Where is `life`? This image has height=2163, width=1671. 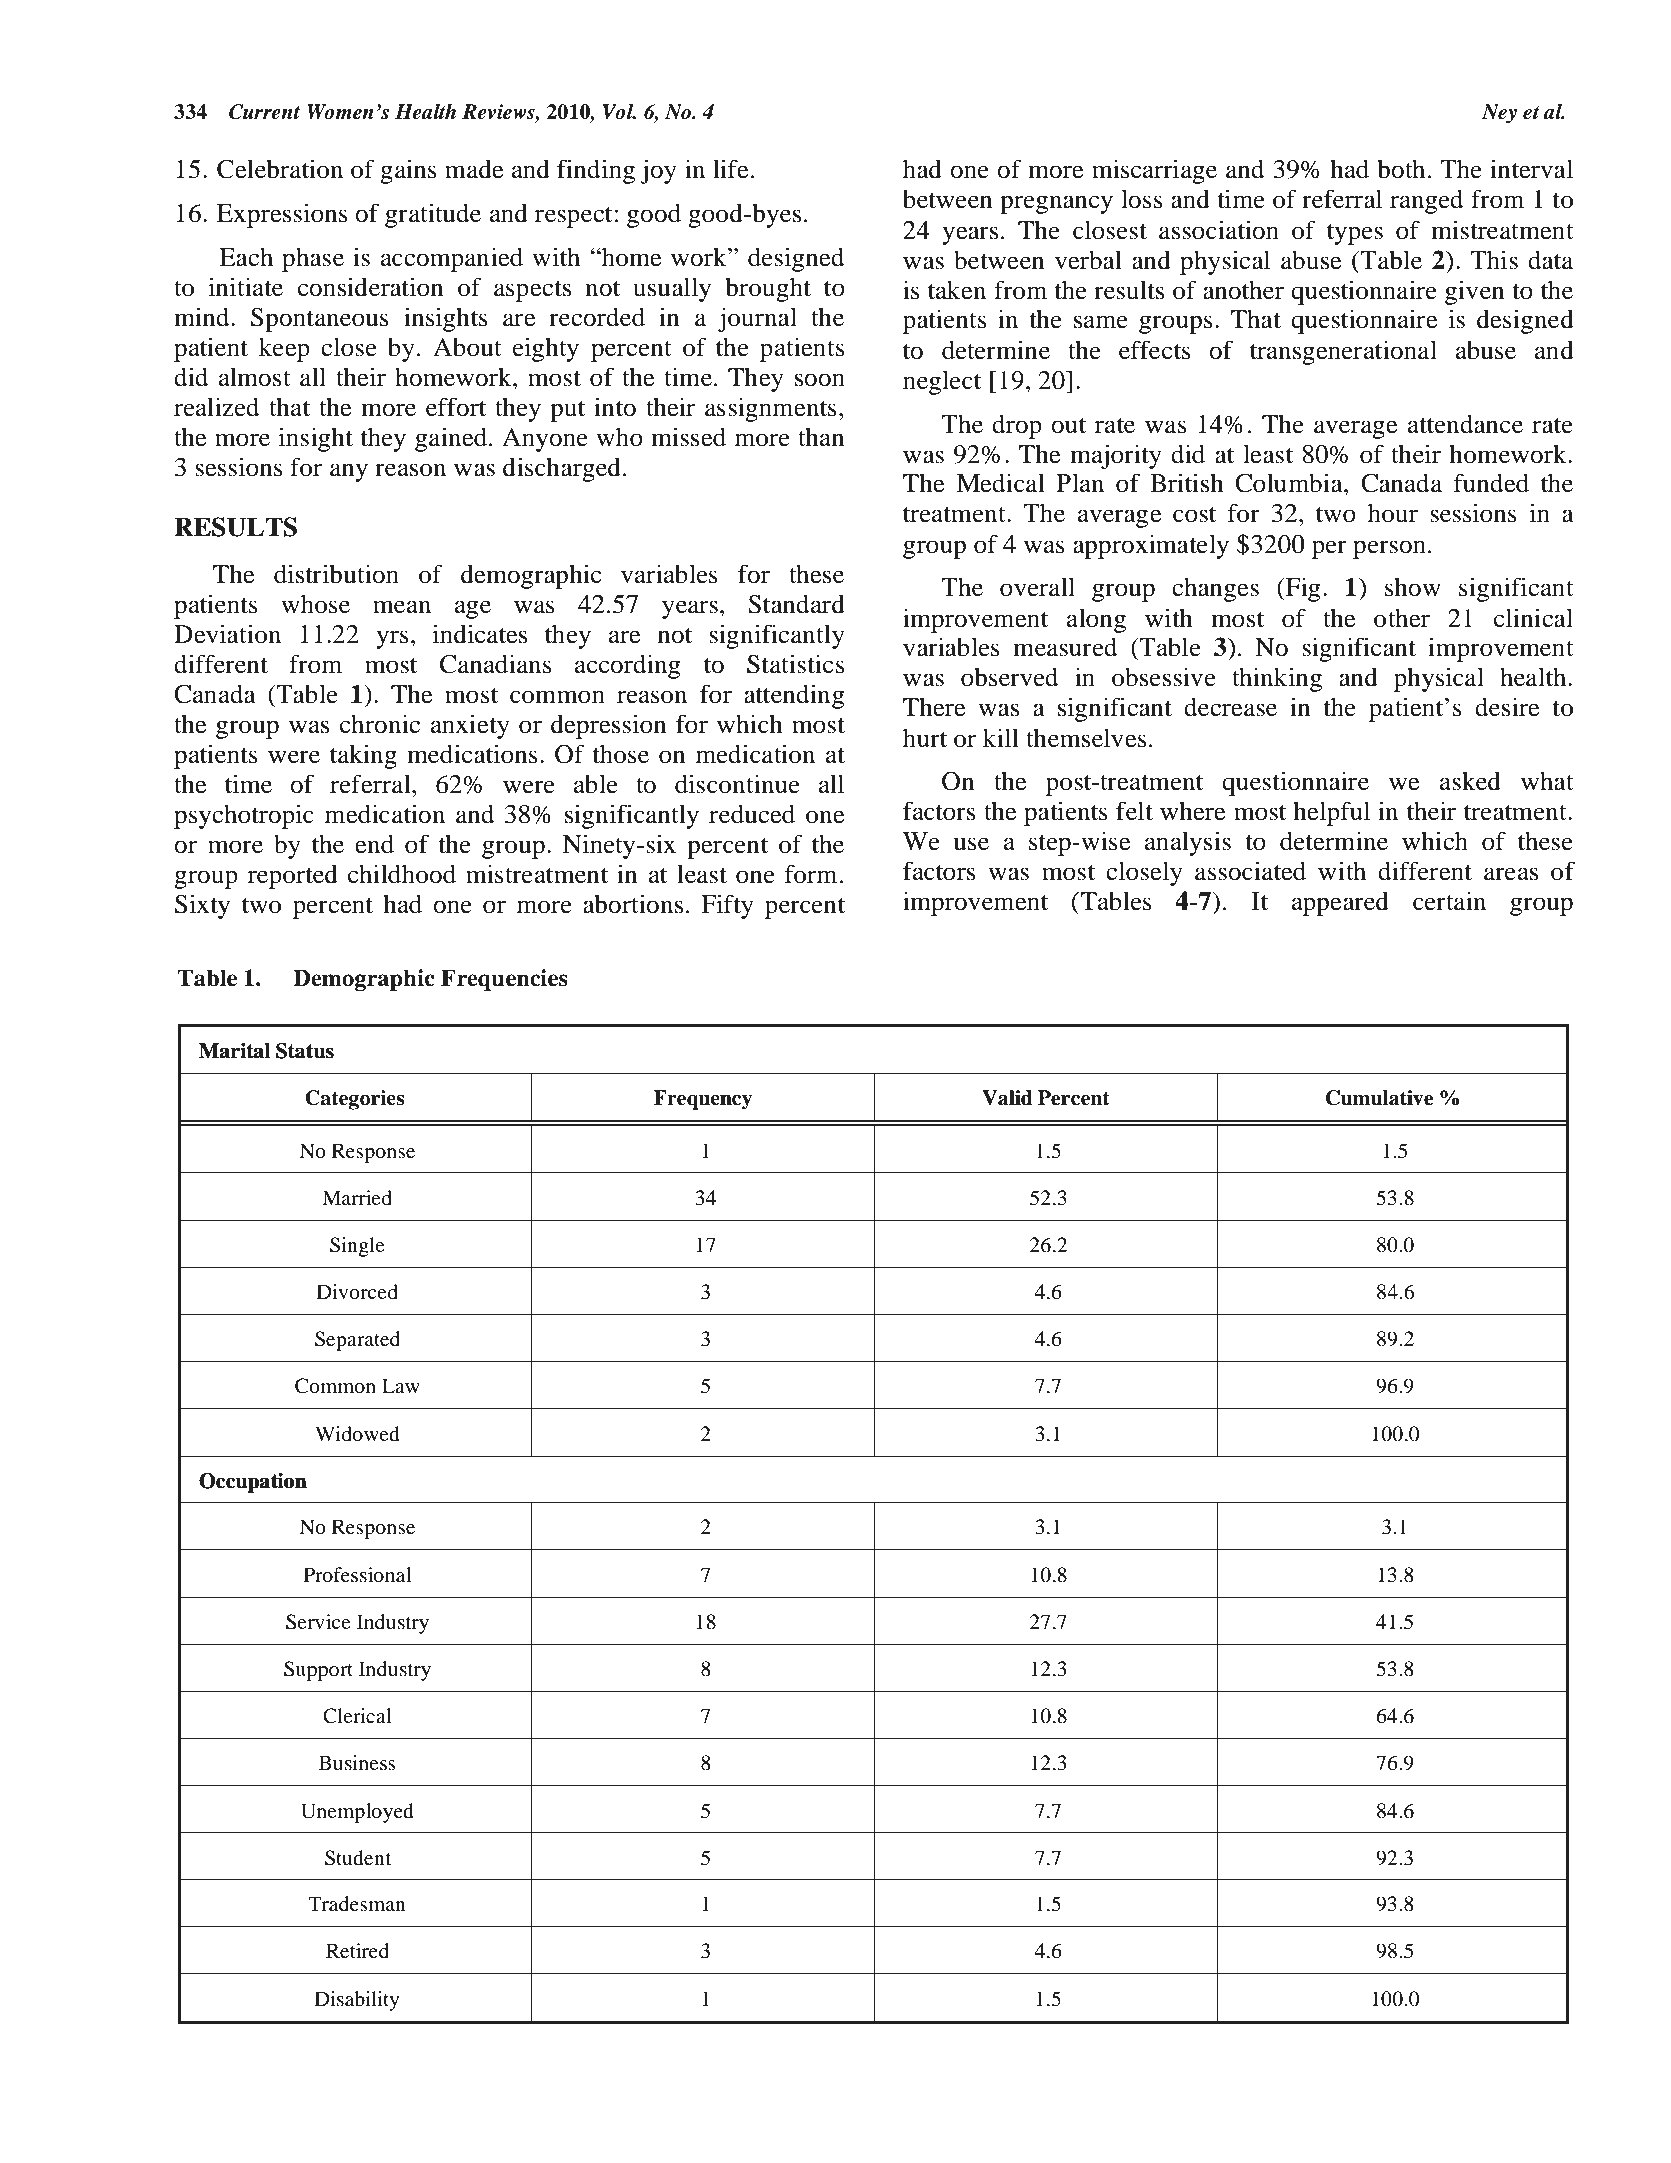
life is located at coordinates (731, 169).
